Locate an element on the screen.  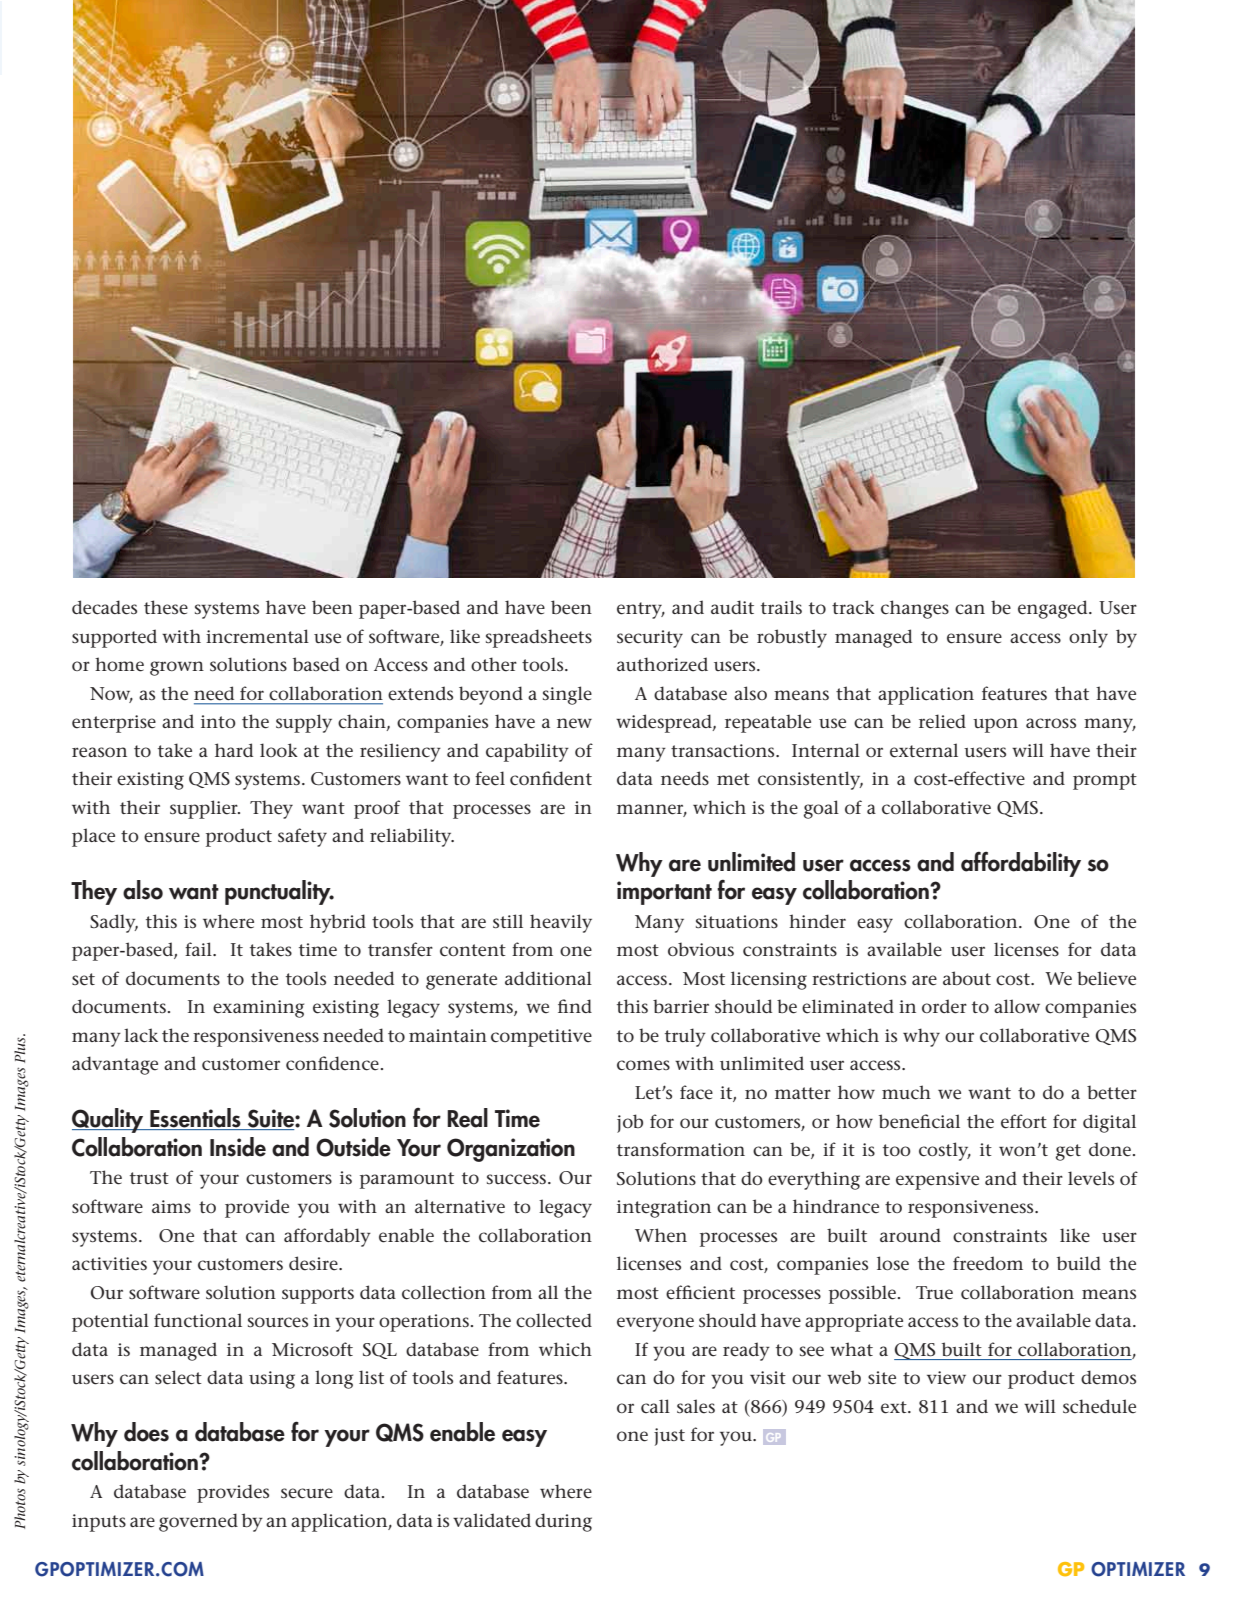
integration is located at coordinates (664, 1209).
